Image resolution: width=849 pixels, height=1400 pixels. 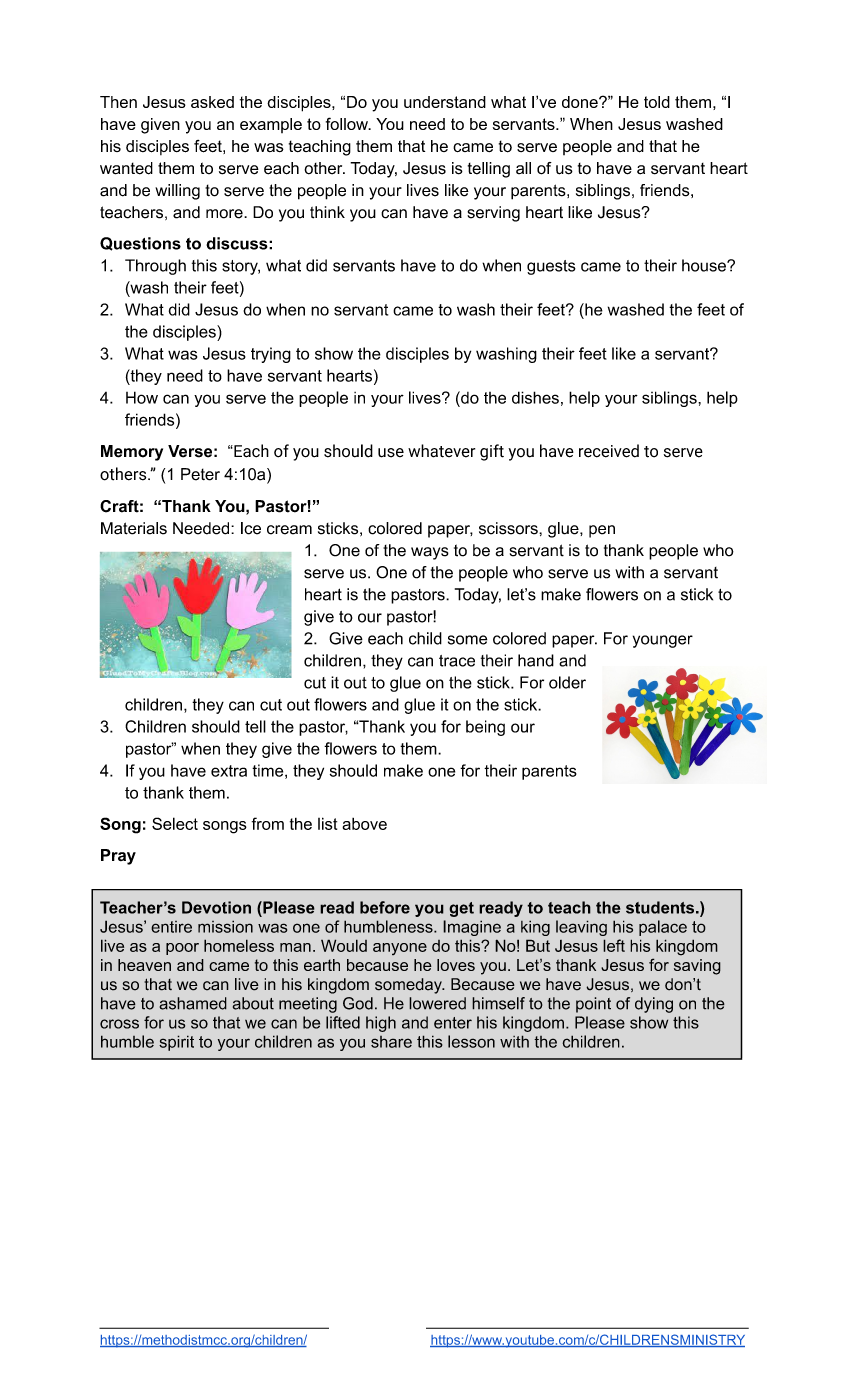 I want to click on asked, so click(x=212, y=102).
